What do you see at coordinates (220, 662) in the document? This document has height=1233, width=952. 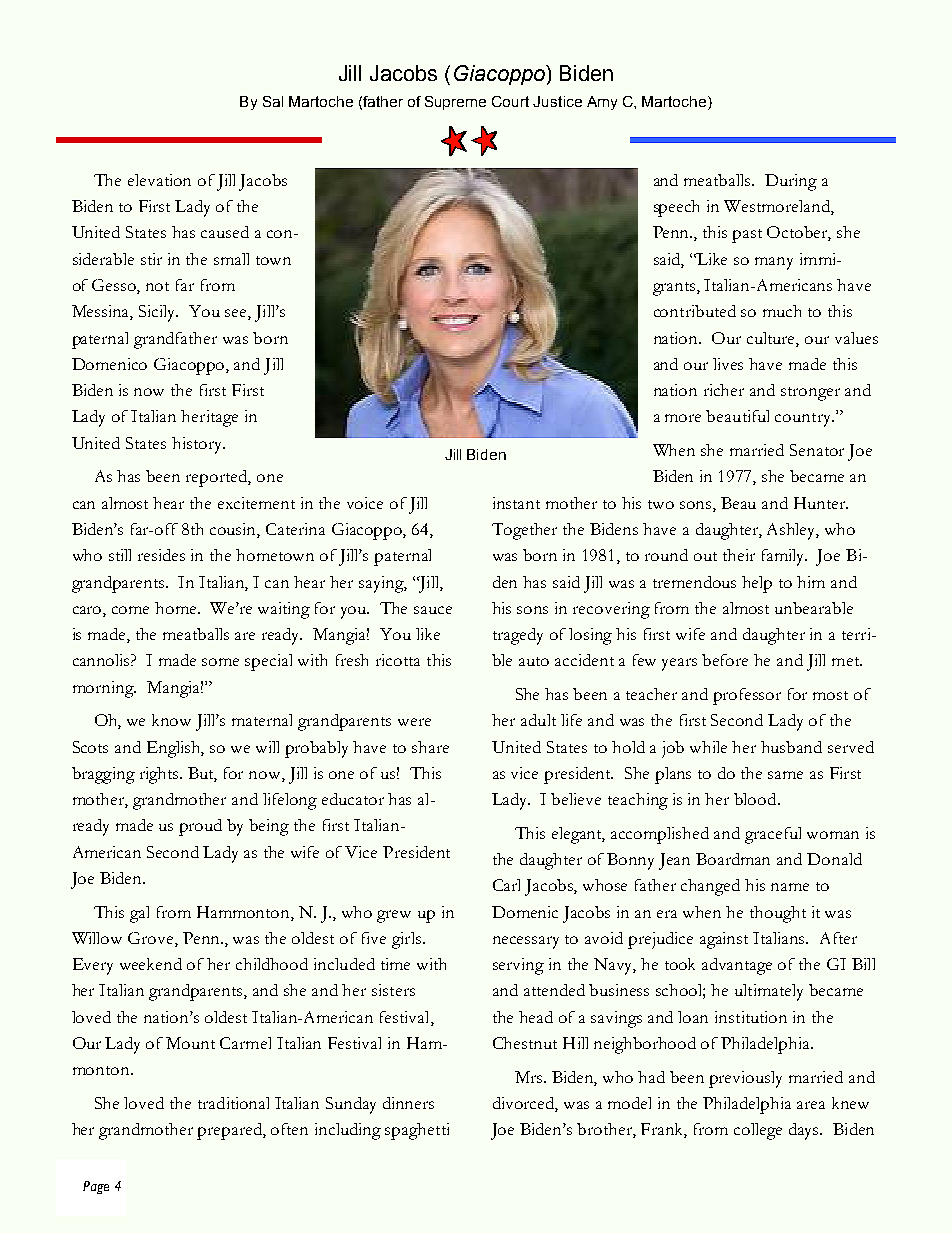 I see `some` at bounding box center [220, 662].
